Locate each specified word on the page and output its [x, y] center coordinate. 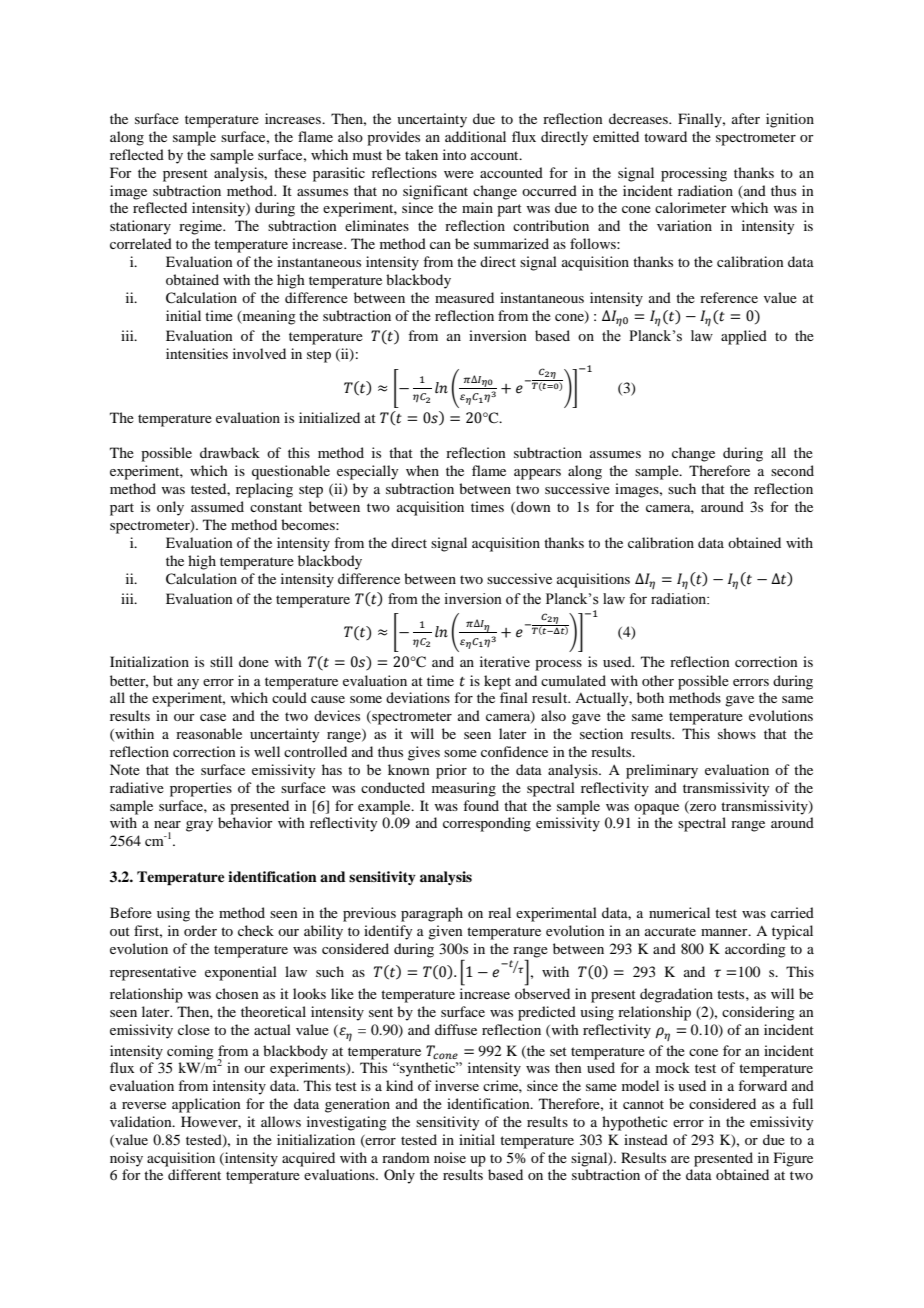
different [194, 1174]
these [290, 172]
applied [744, 337]
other [658, 680]
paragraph [432, 914]
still [221, 661]
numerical [679, 912]
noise [450, 1157]
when [422, 470]
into [454, 154]
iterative [505, 661]
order [200, 930]
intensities [197, 353]
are [680, 1159]
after [746, 118]
